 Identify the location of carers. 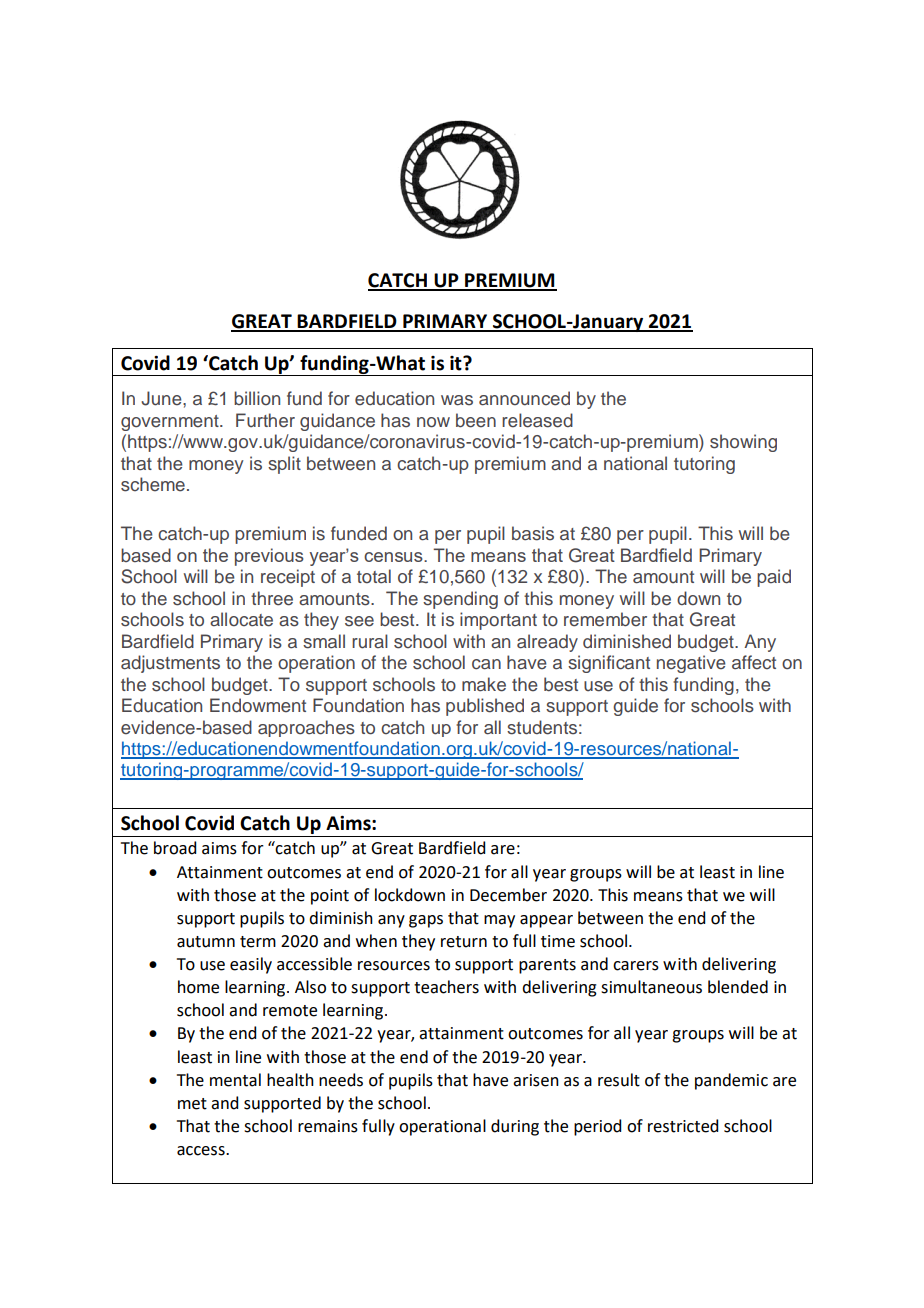
(636, 966).
